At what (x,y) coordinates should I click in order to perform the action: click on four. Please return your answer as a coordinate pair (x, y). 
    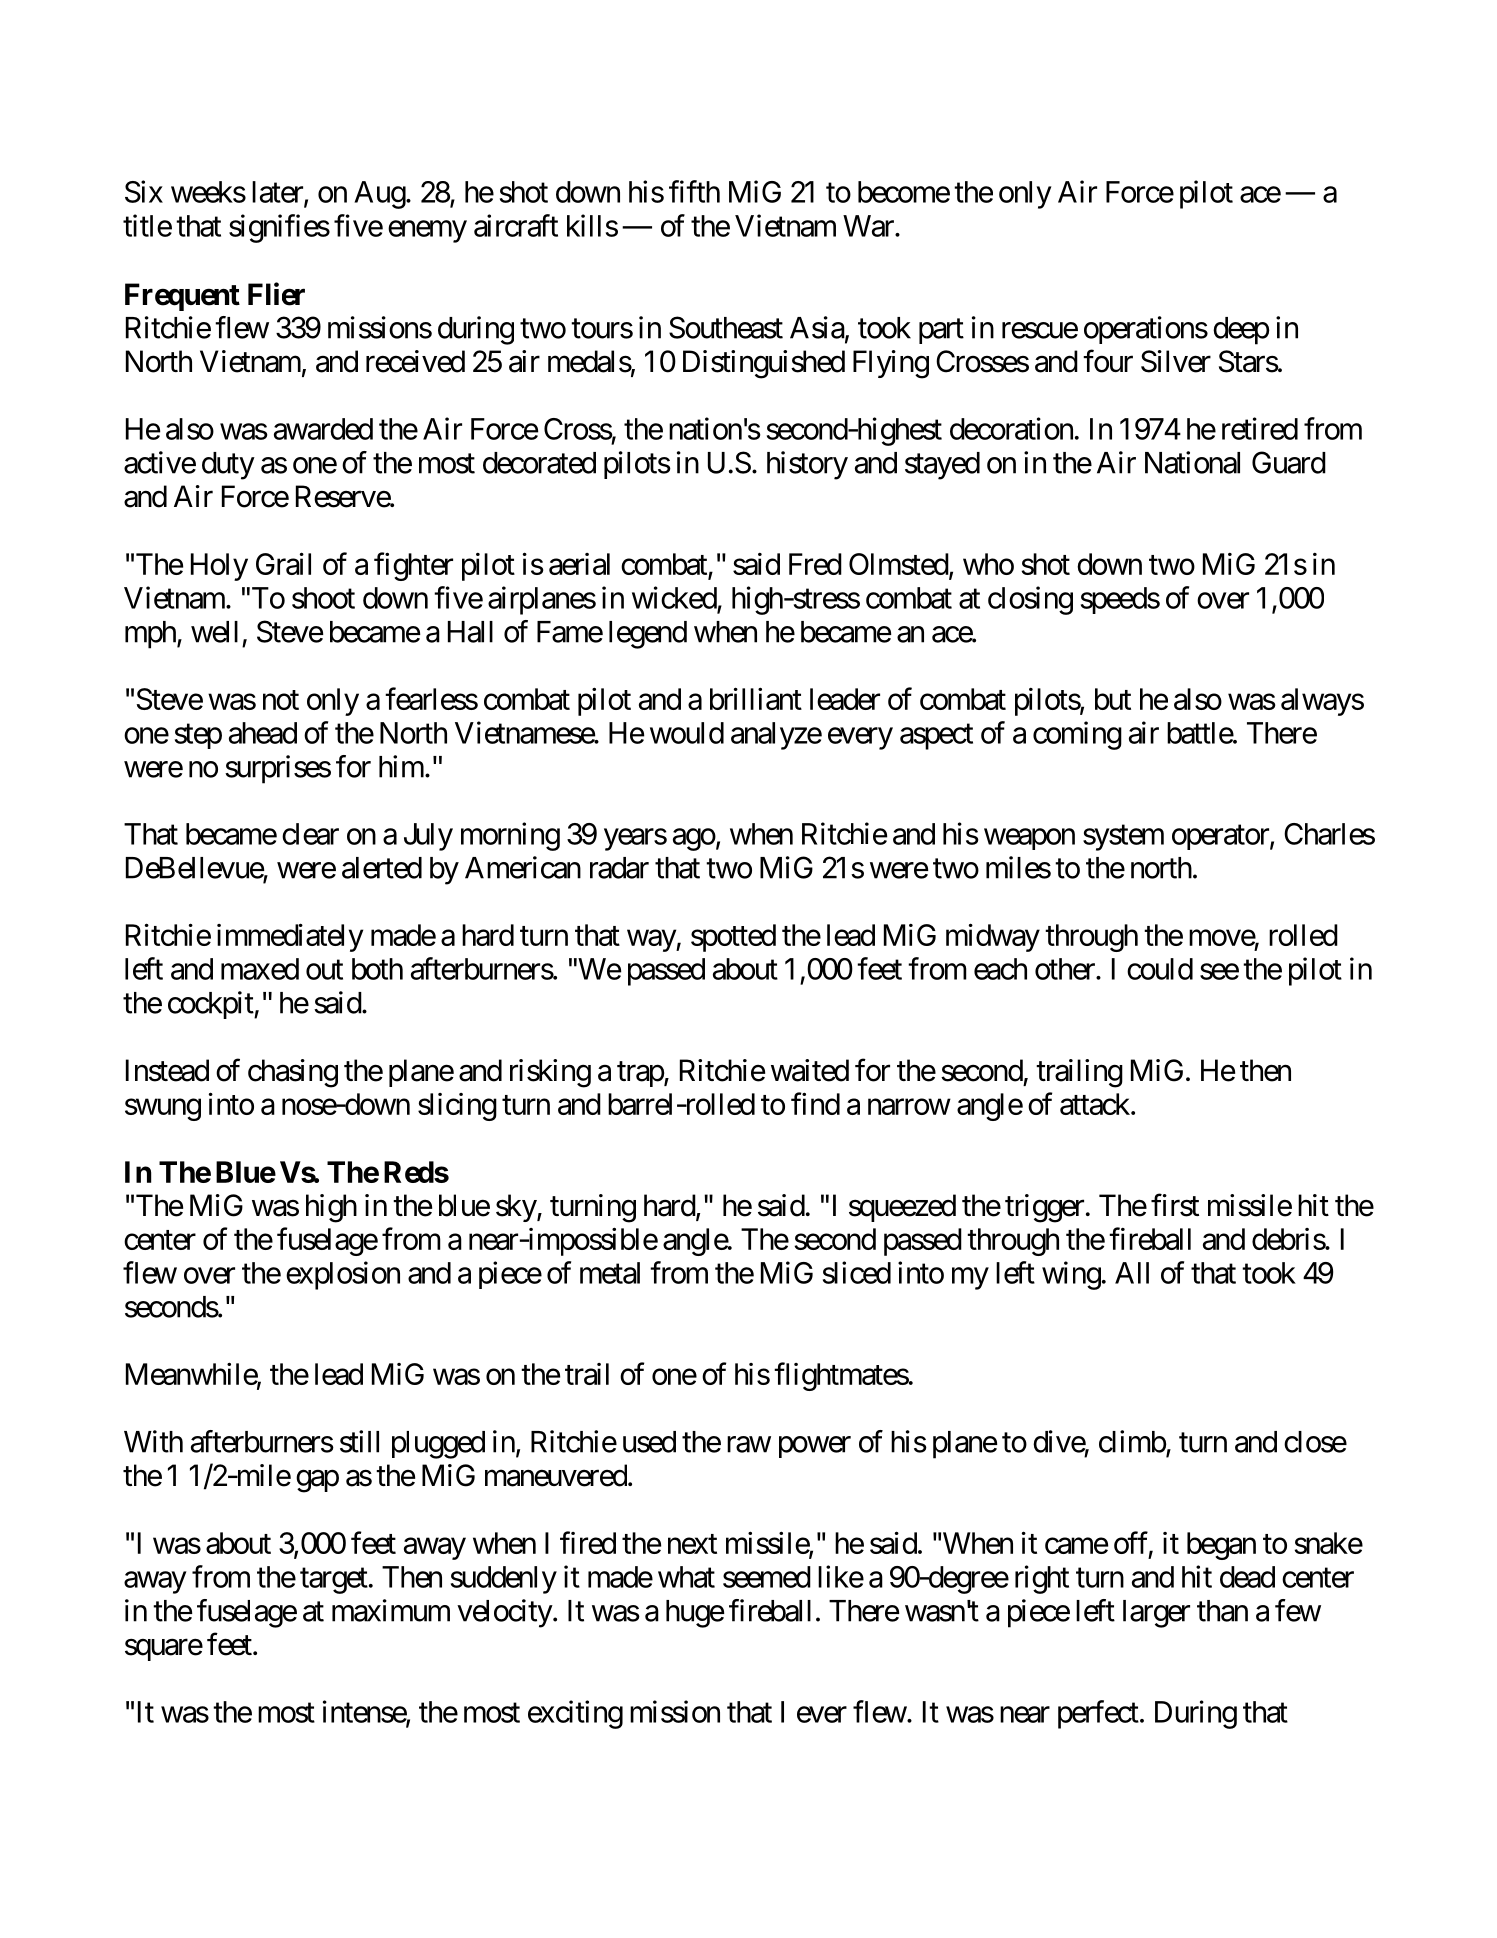
    Looking at the image, I should click on (1108, 361).
